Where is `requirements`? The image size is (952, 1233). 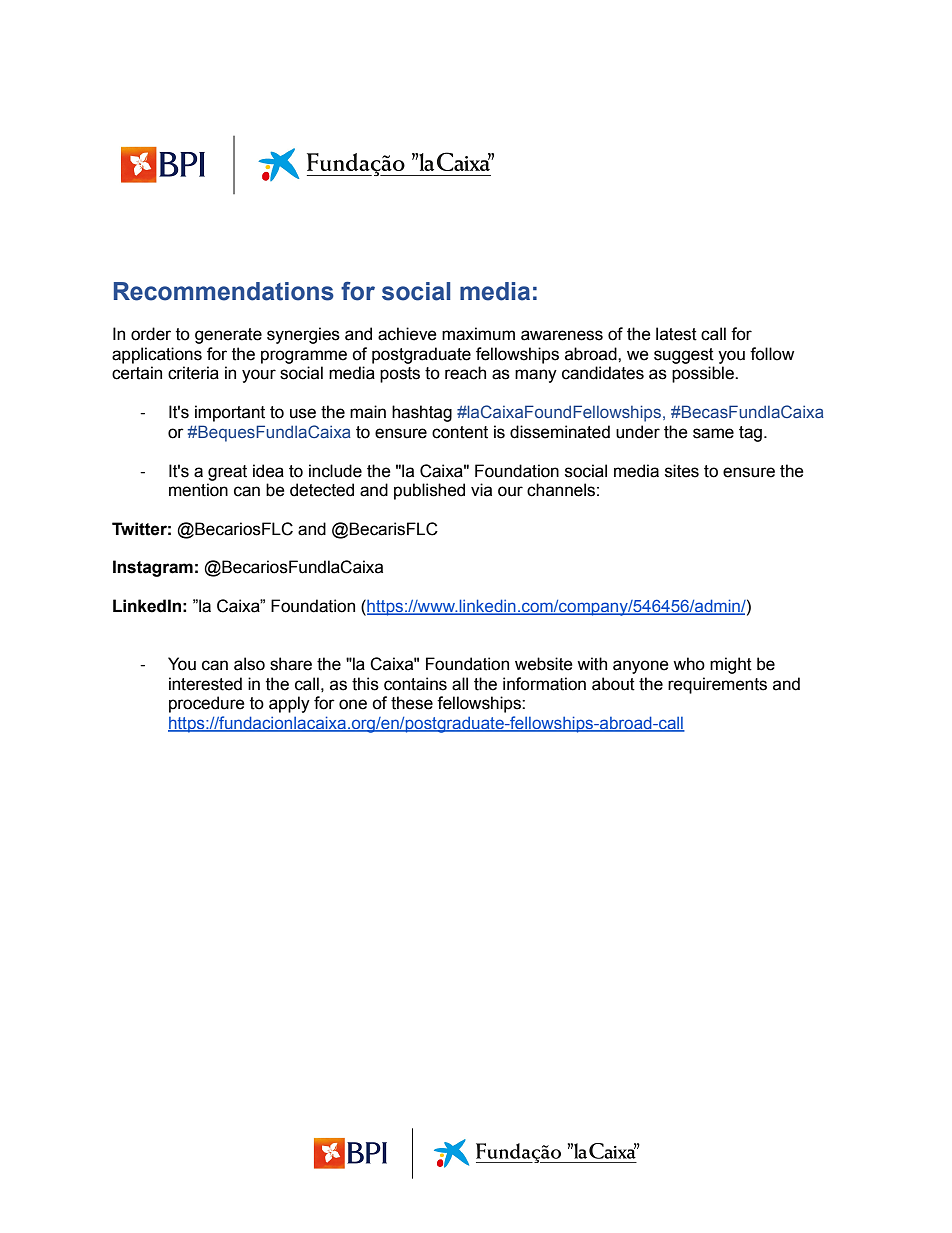
requirements is located at coordinates (717, 685).
